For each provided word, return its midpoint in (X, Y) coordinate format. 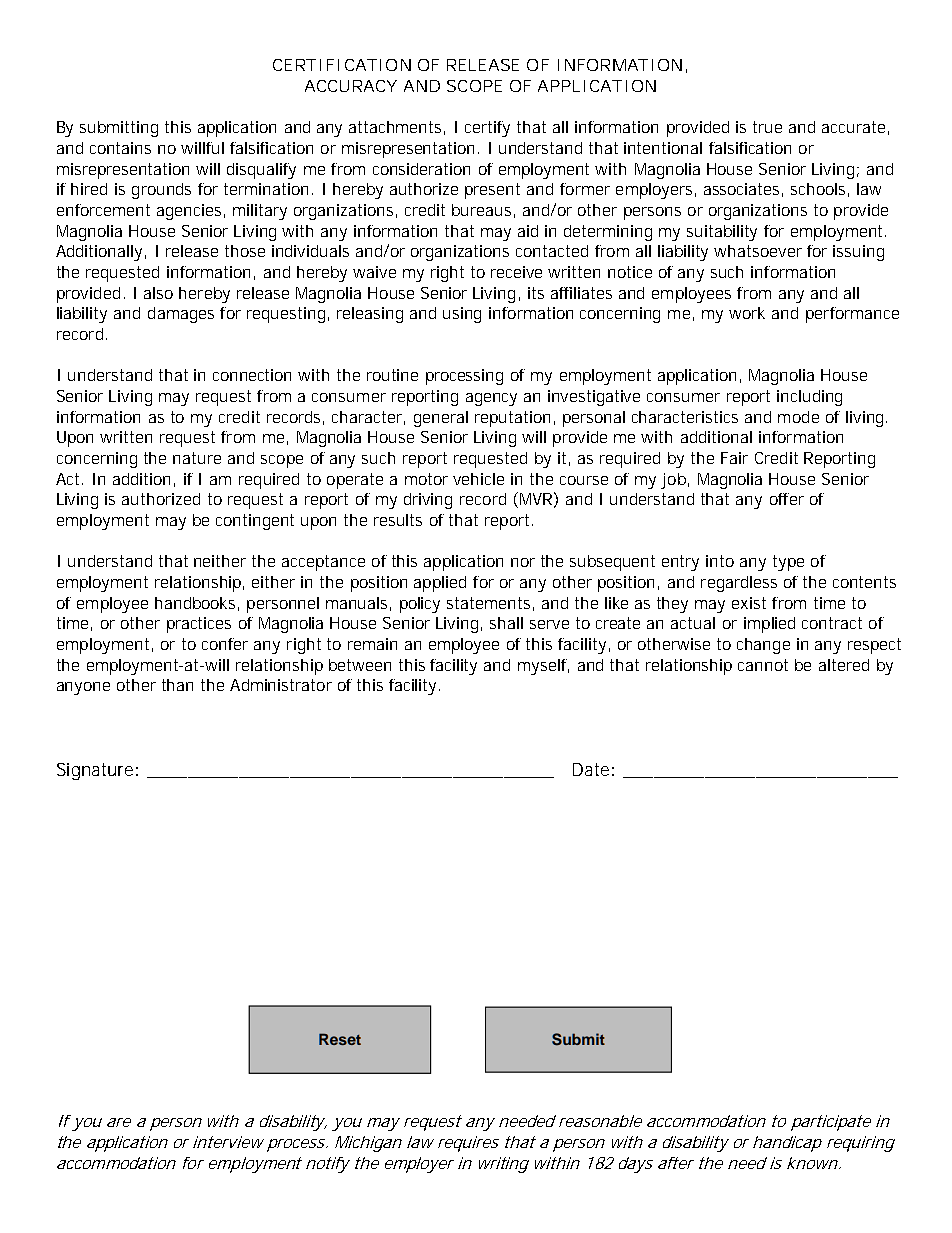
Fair (734, 458)
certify (487, 129)
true (767, 127)
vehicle (478, 479)
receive (516, 272)
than (177, 685)
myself (543, 667)
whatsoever (758, 251)
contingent (255, 522)
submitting (119, 129)
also (158, 293)
